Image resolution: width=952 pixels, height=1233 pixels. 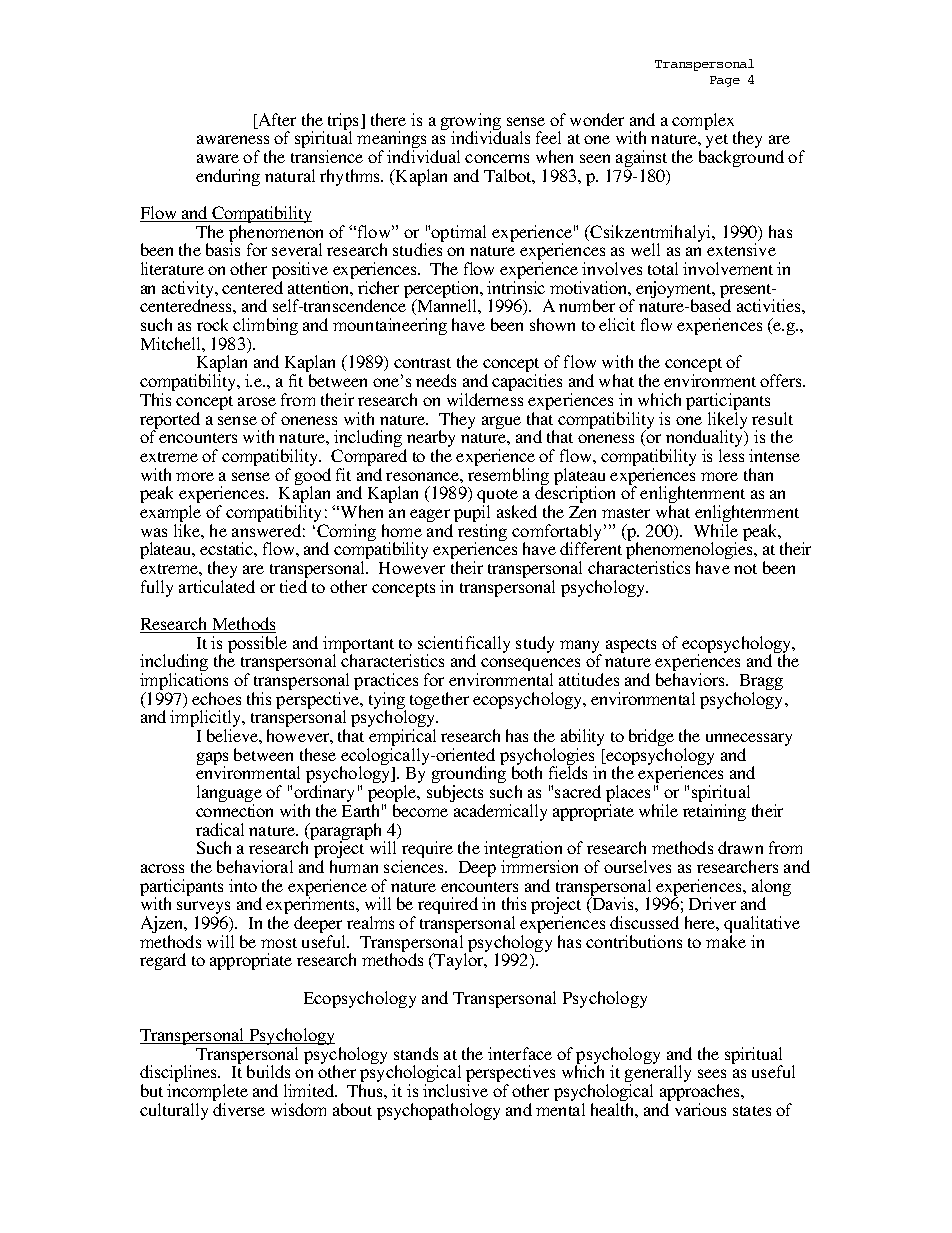 I want to click on complex, so click(x=703, y=121).
